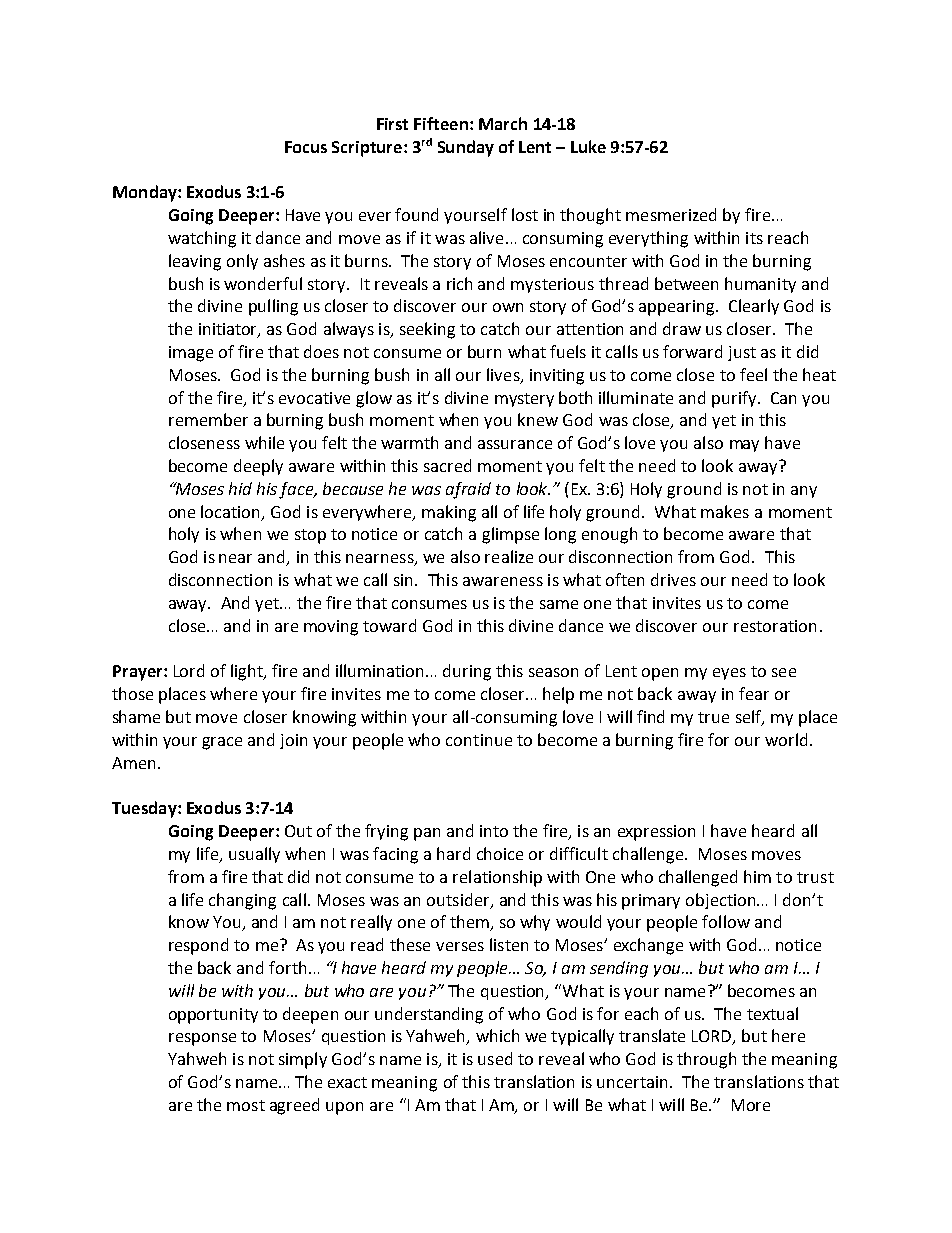 This page has width=952, height=1233. What do you see at coordinates (495, 1058) in the page?
I see `used` at bounding box center [495, 1058].
